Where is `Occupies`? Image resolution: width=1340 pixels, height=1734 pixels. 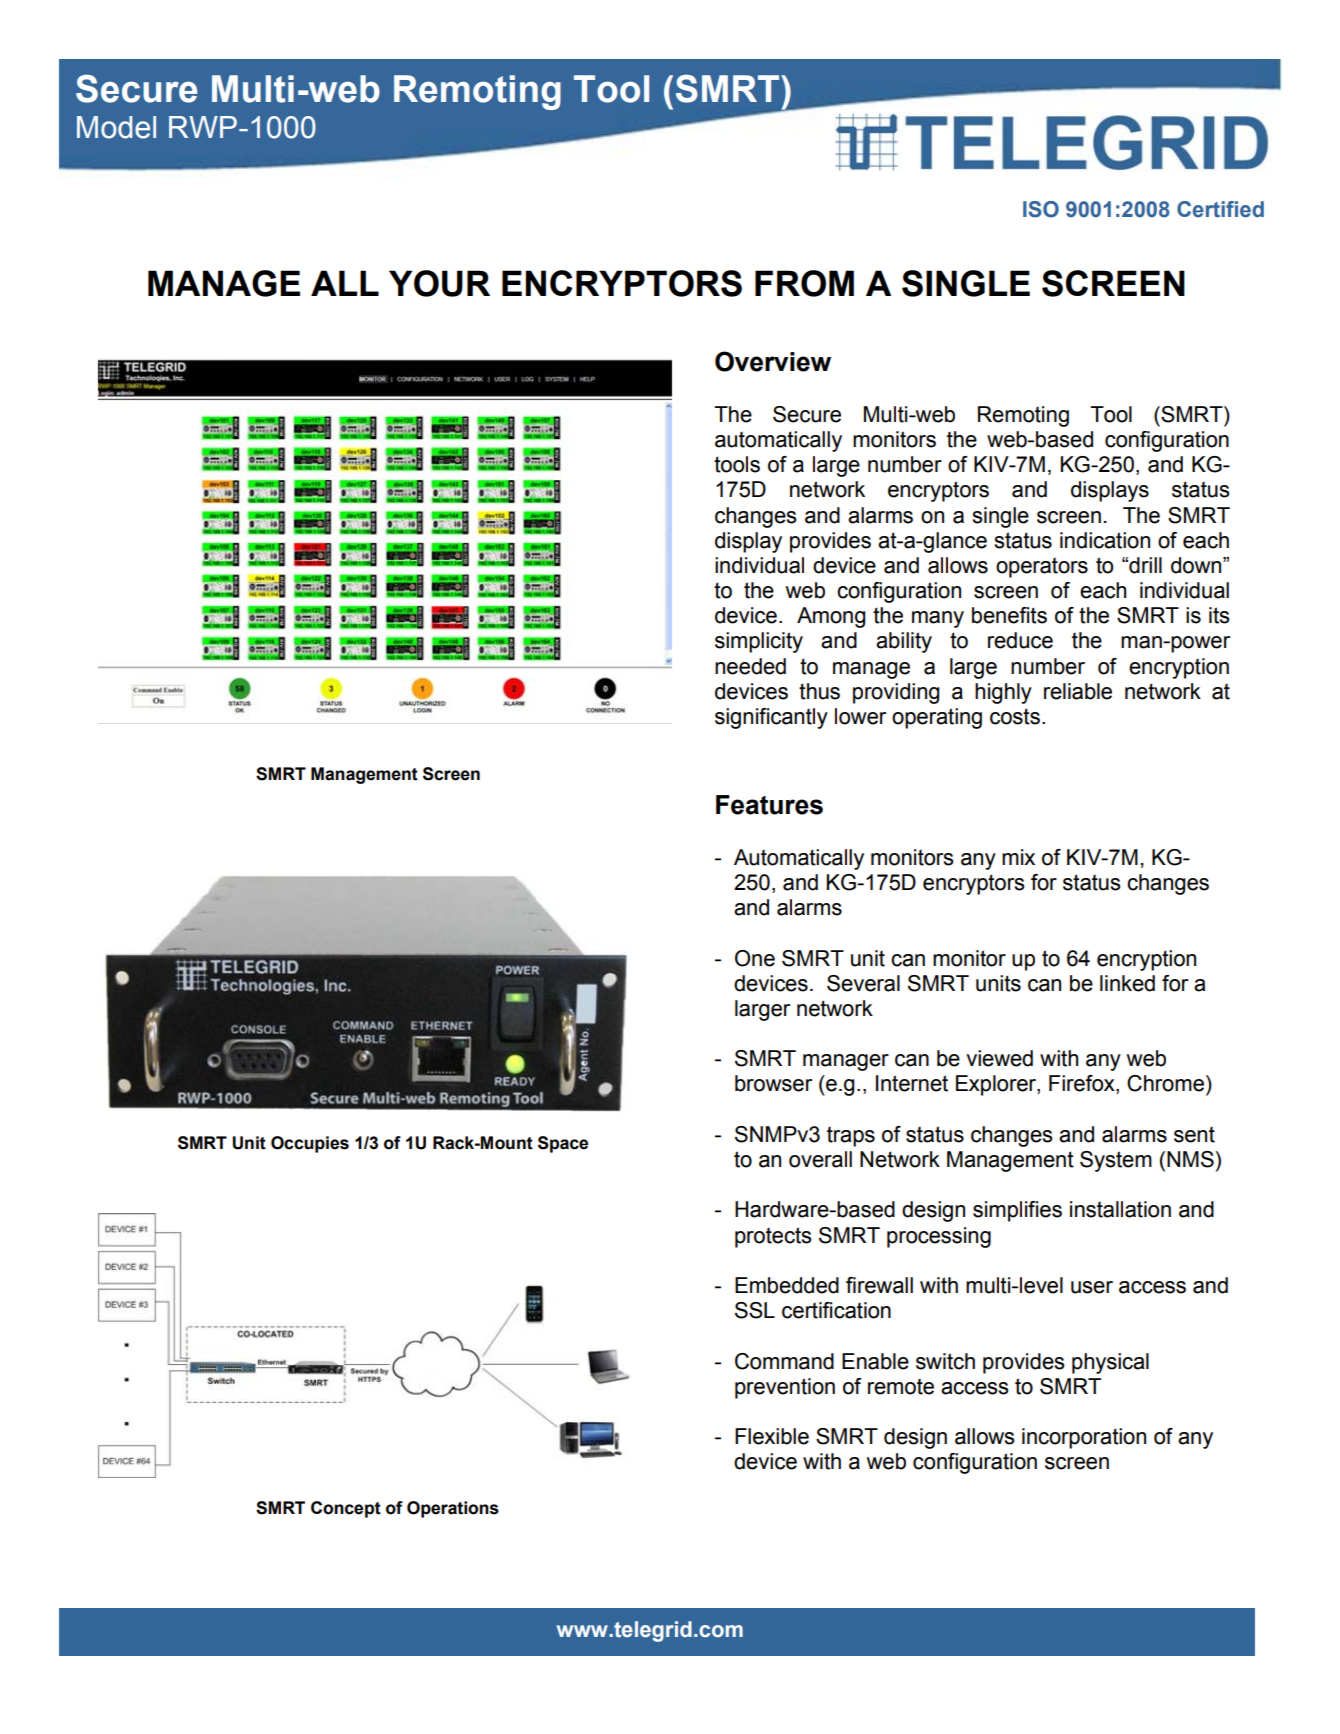
Occupies is located at coordinates (310, 1144).
